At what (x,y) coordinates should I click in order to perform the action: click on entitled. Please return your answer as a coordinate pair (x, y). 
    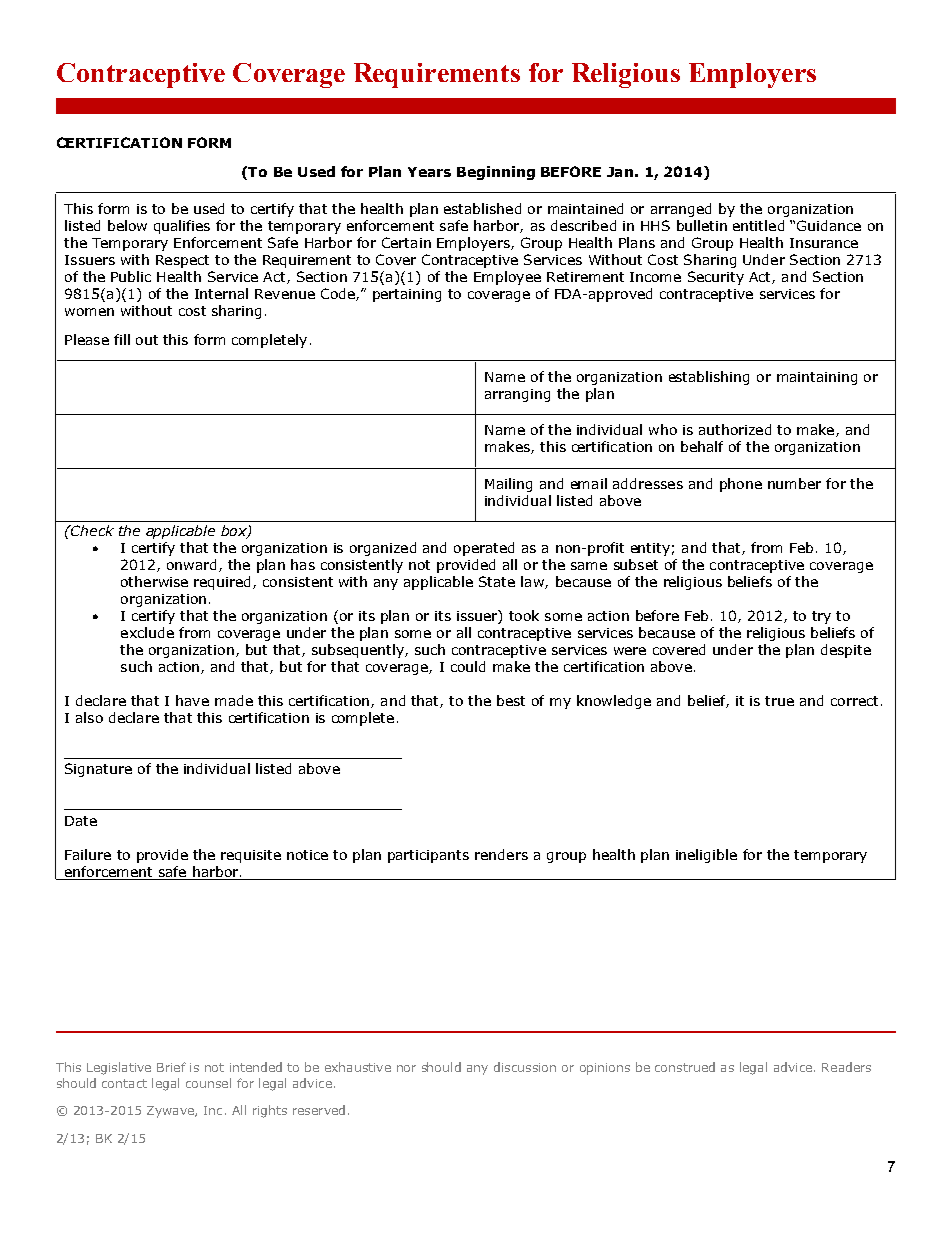
    Looking at the image, I should click on (758, 225).
